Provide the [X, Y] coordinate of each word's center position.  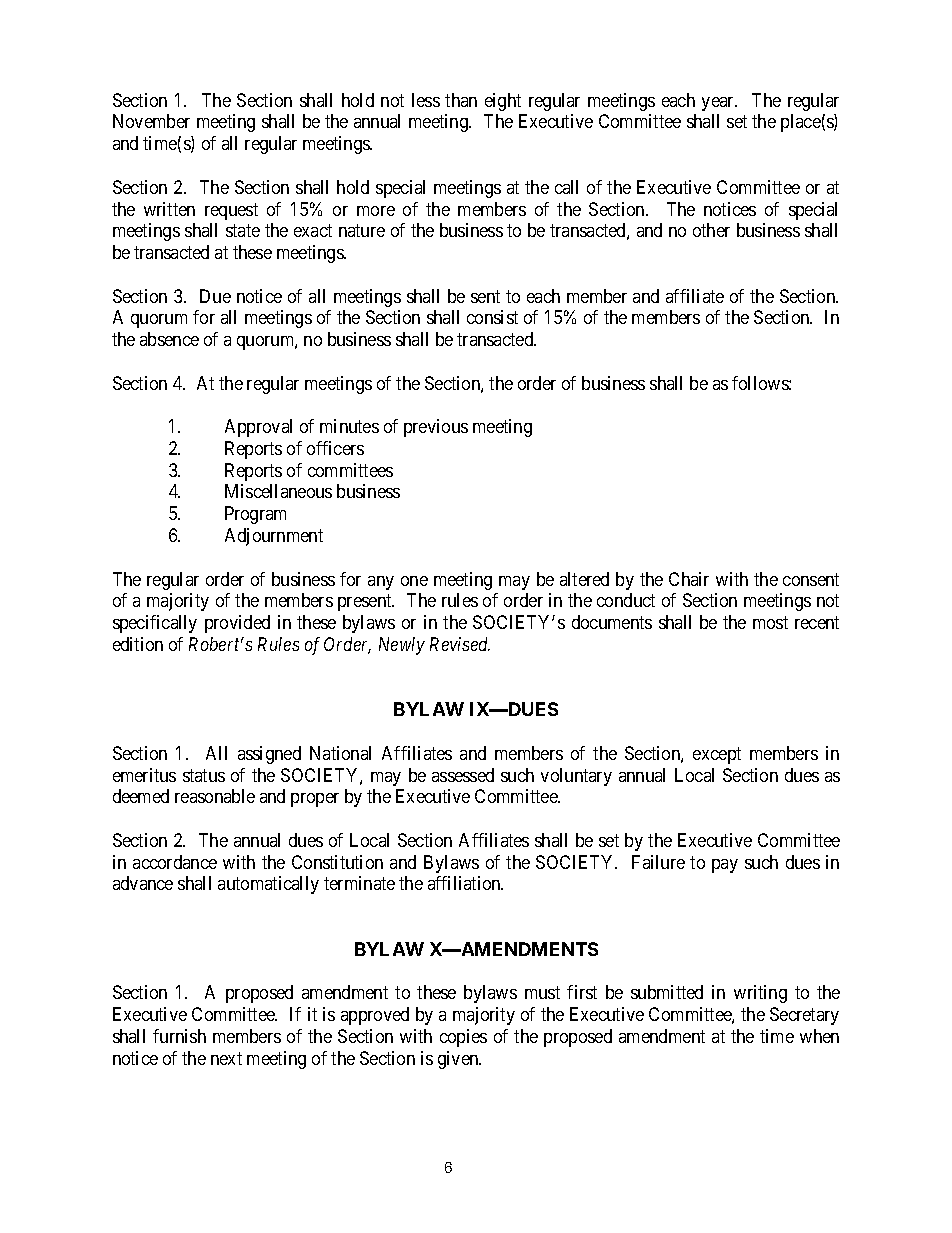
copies [463, 1038]
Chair [689, 579]
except [717, 755]
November [151, 121]
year [719, 104]
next [226, 1058]
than [461, 100]
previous [436, 428]
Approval [258, 428]
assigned [269, 755]
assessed [463, 775]
